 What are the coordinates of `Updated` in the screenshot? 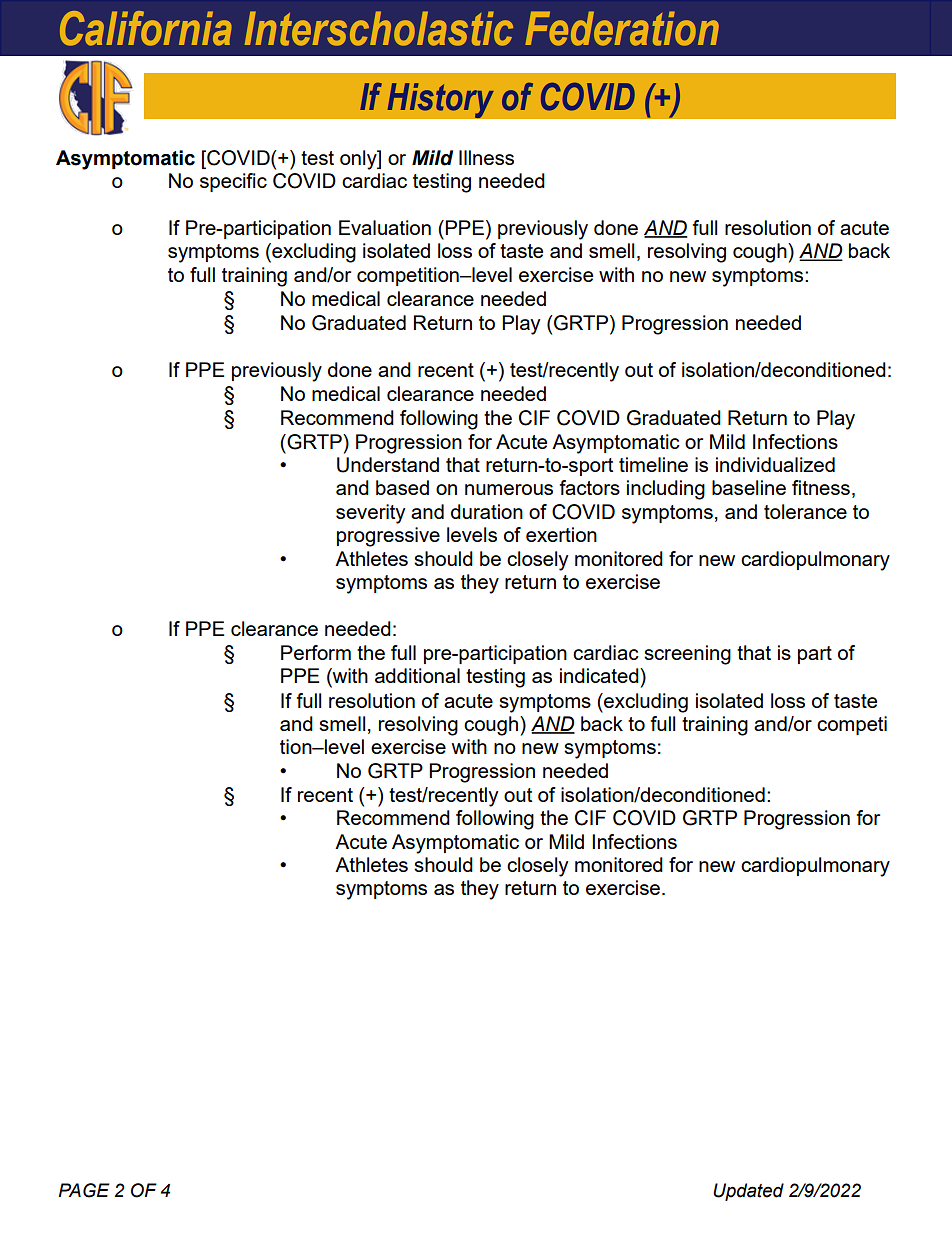 It's located at (748, 1192).
